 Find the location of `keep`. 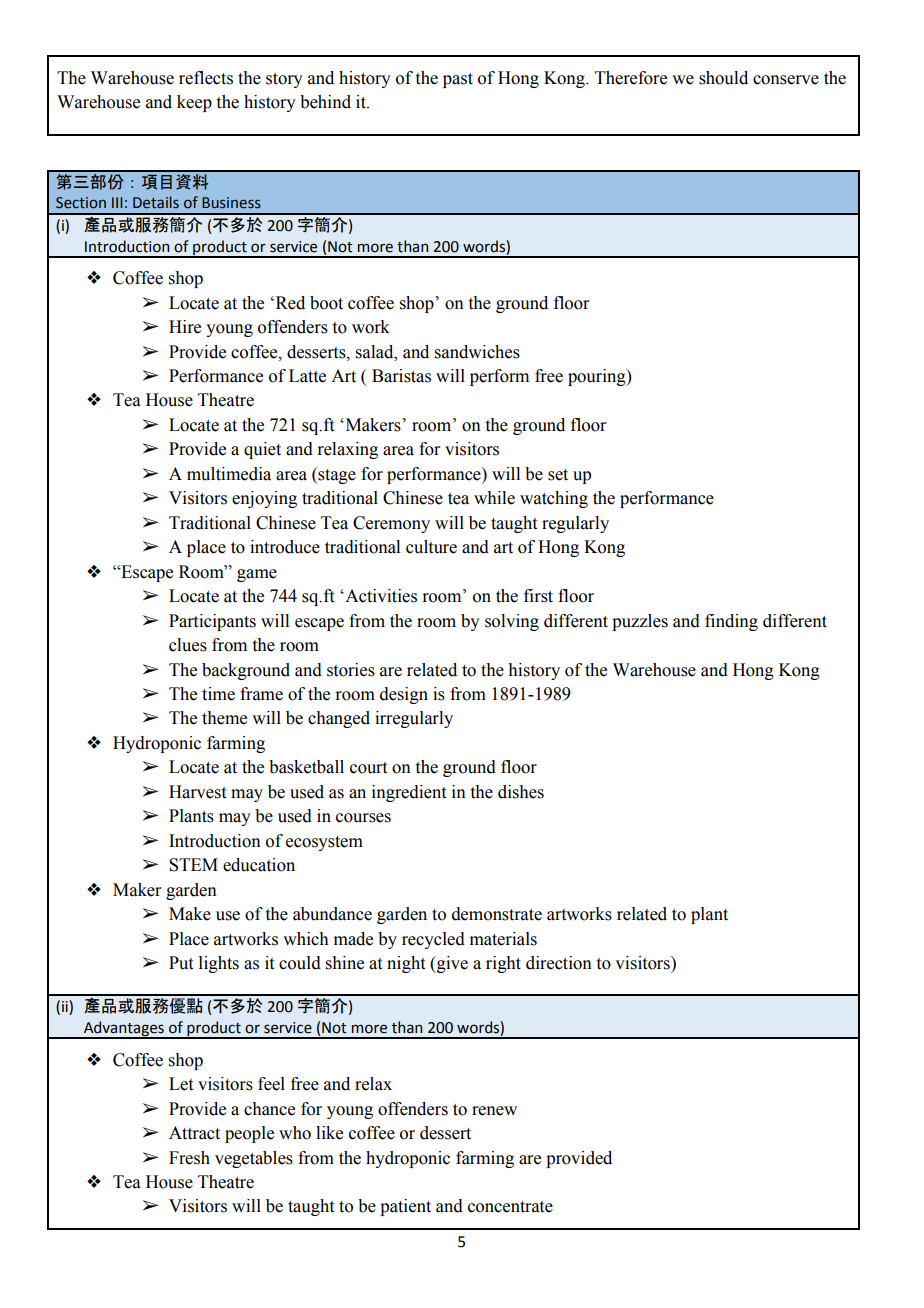

keep is located at coordinates (194, 103).
